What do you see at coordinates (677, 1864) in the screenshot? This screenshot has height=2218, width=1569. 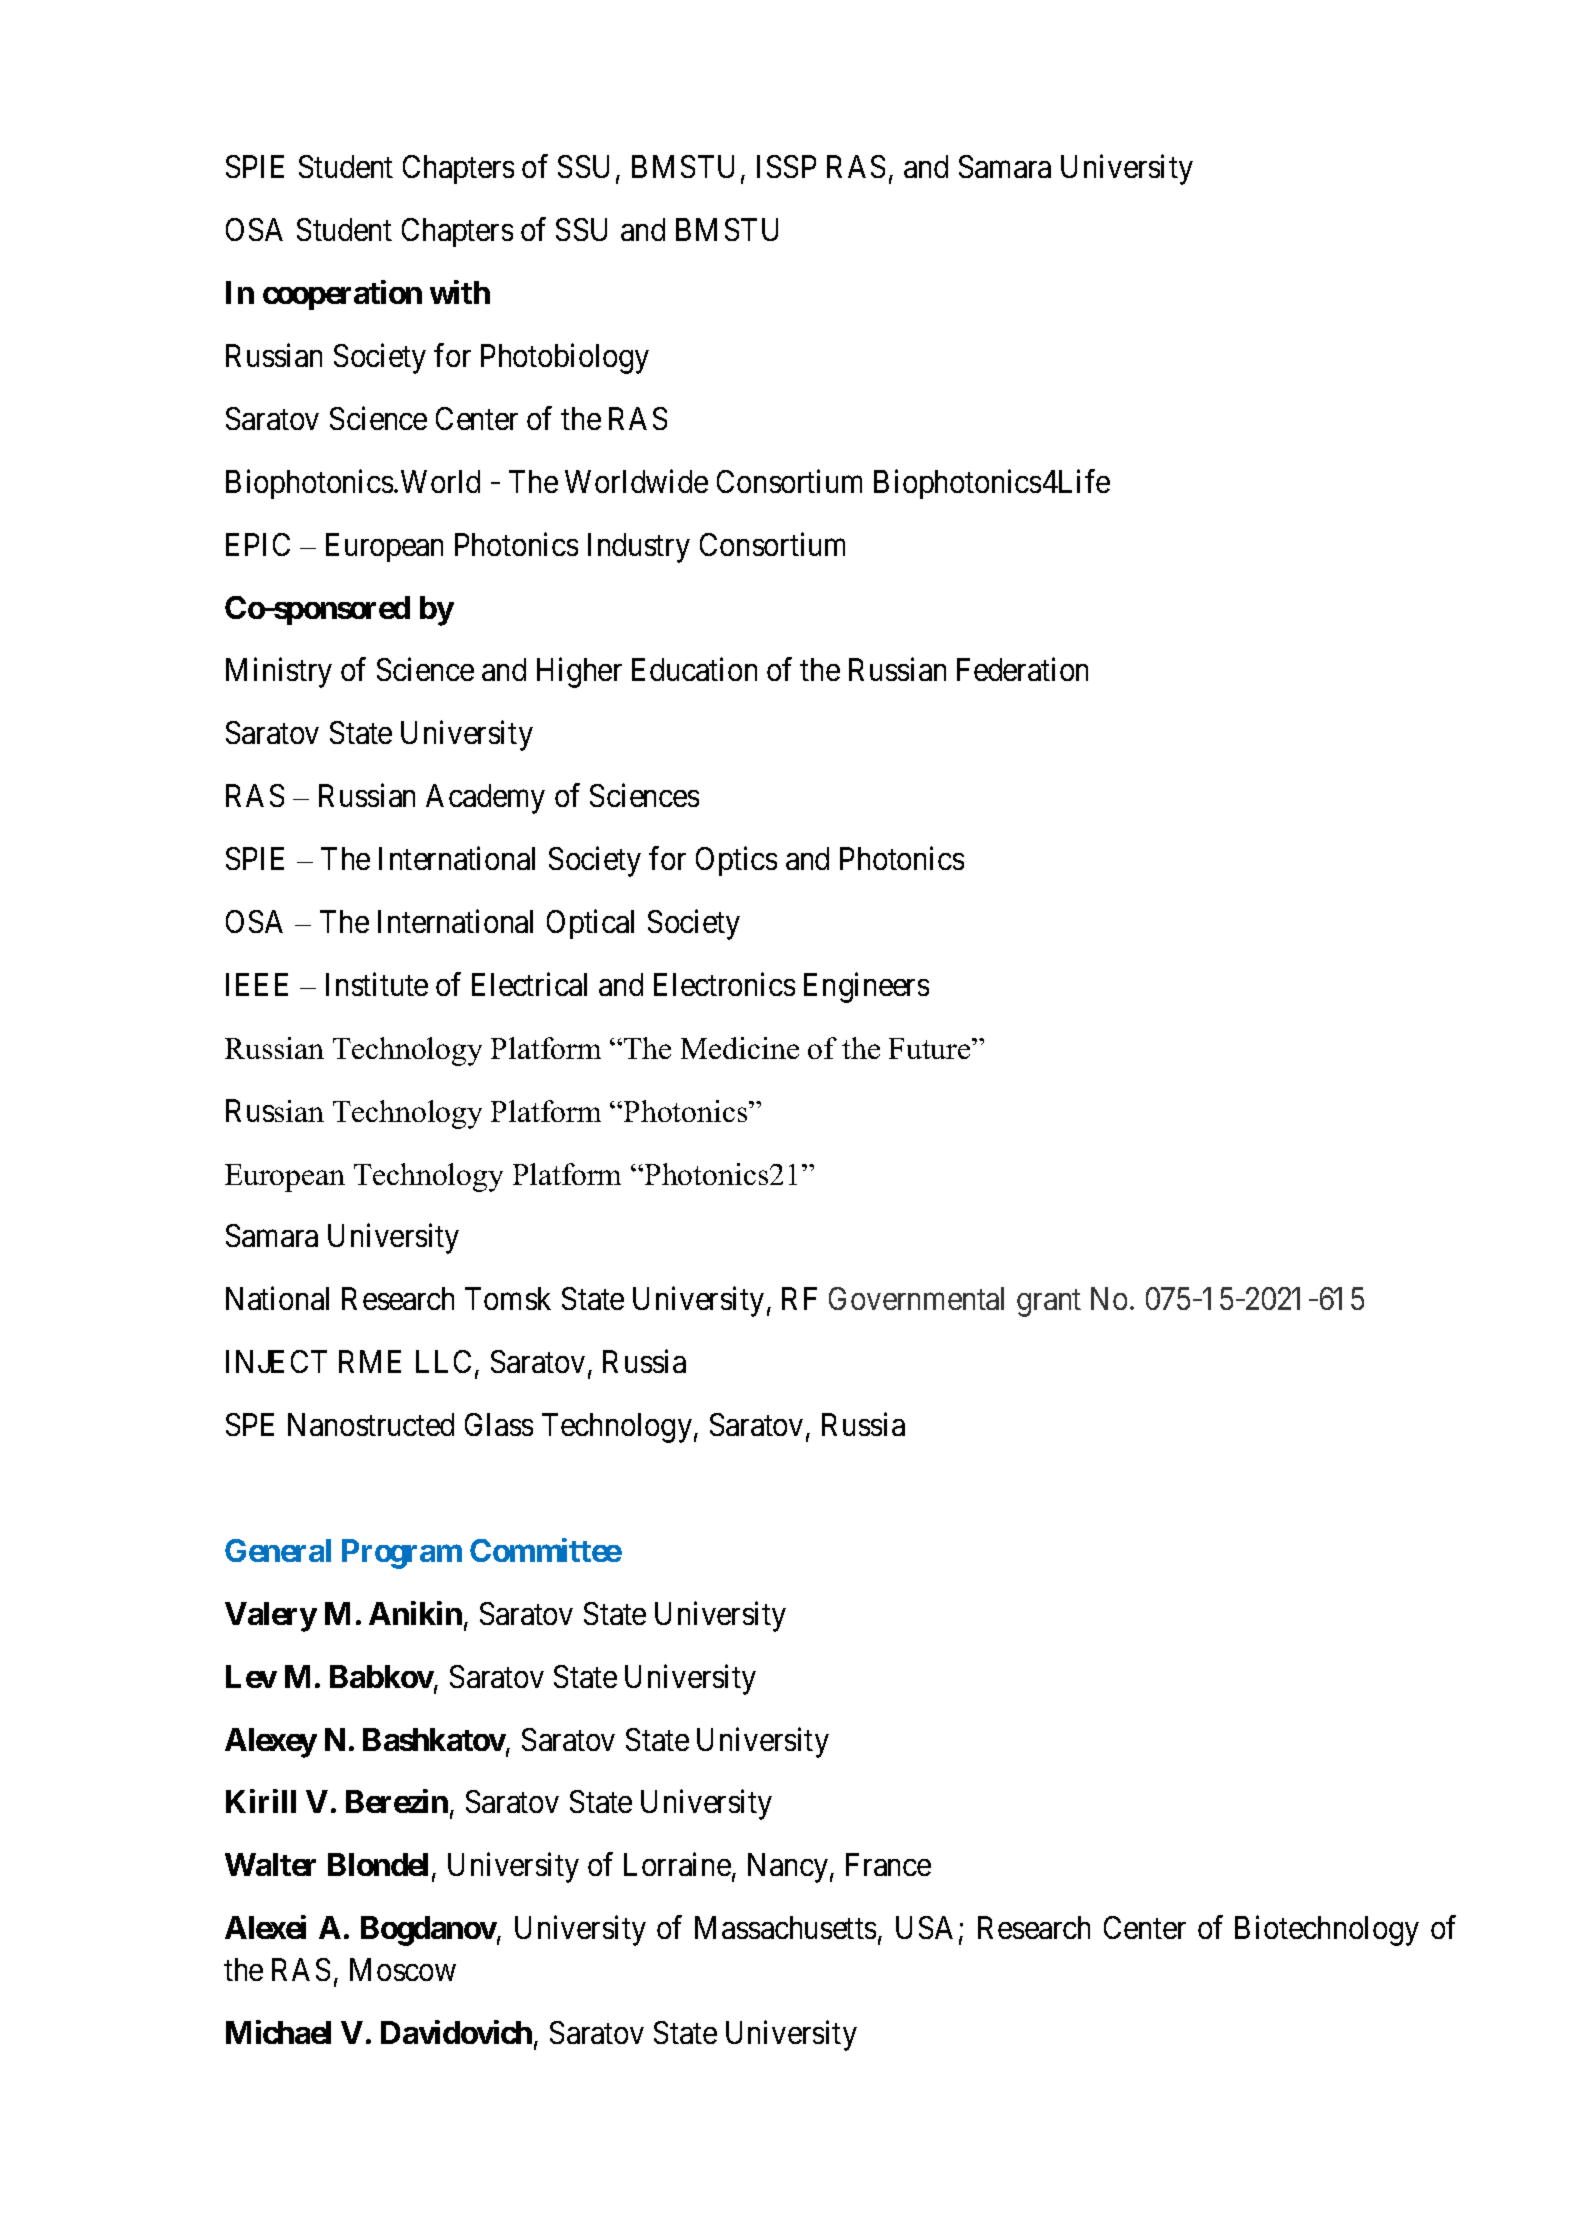 I see `Lorraine` at bounding box center [677, 1864].
